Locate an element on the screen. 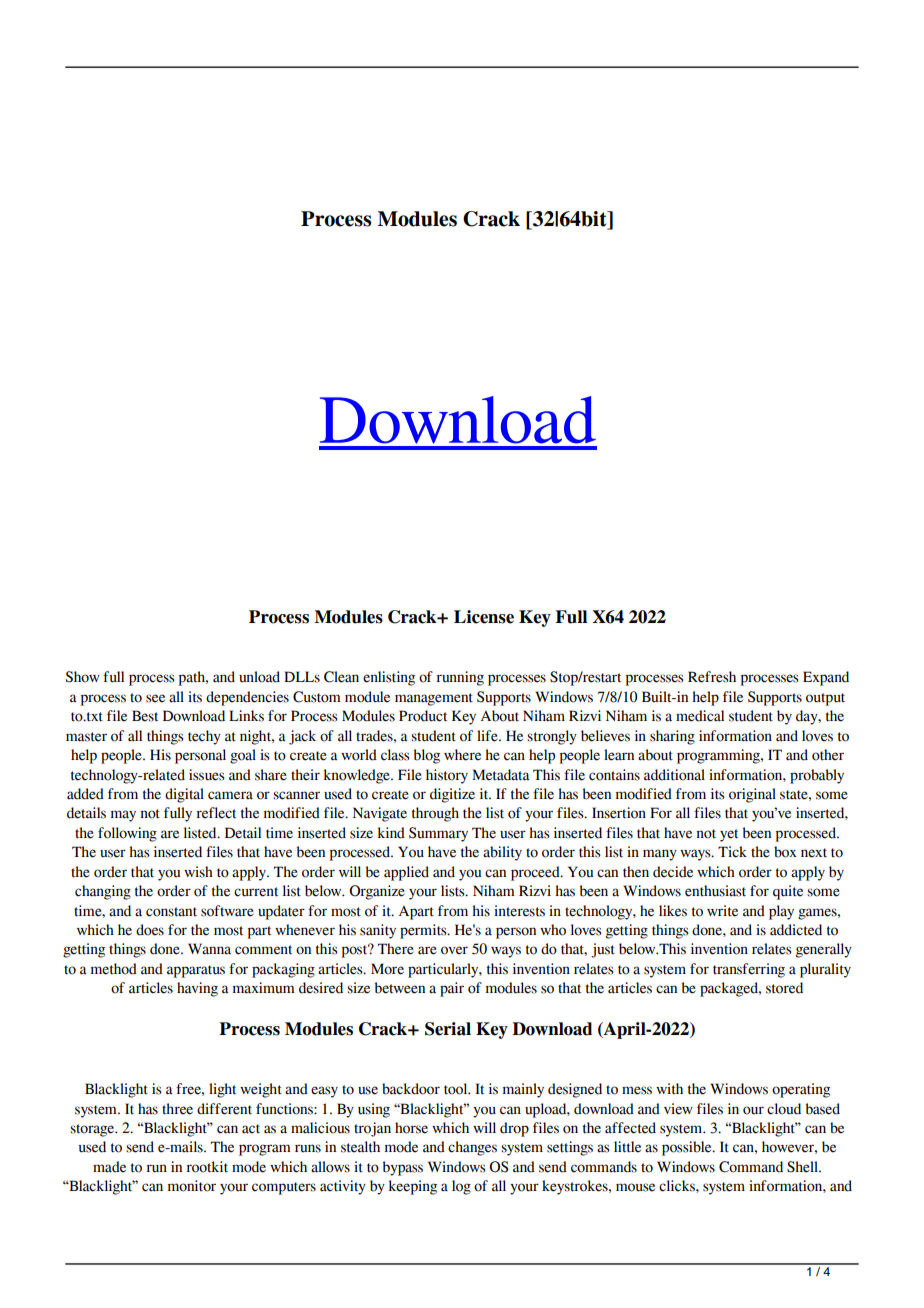  Refresh is located at coordinates (712, 677).
